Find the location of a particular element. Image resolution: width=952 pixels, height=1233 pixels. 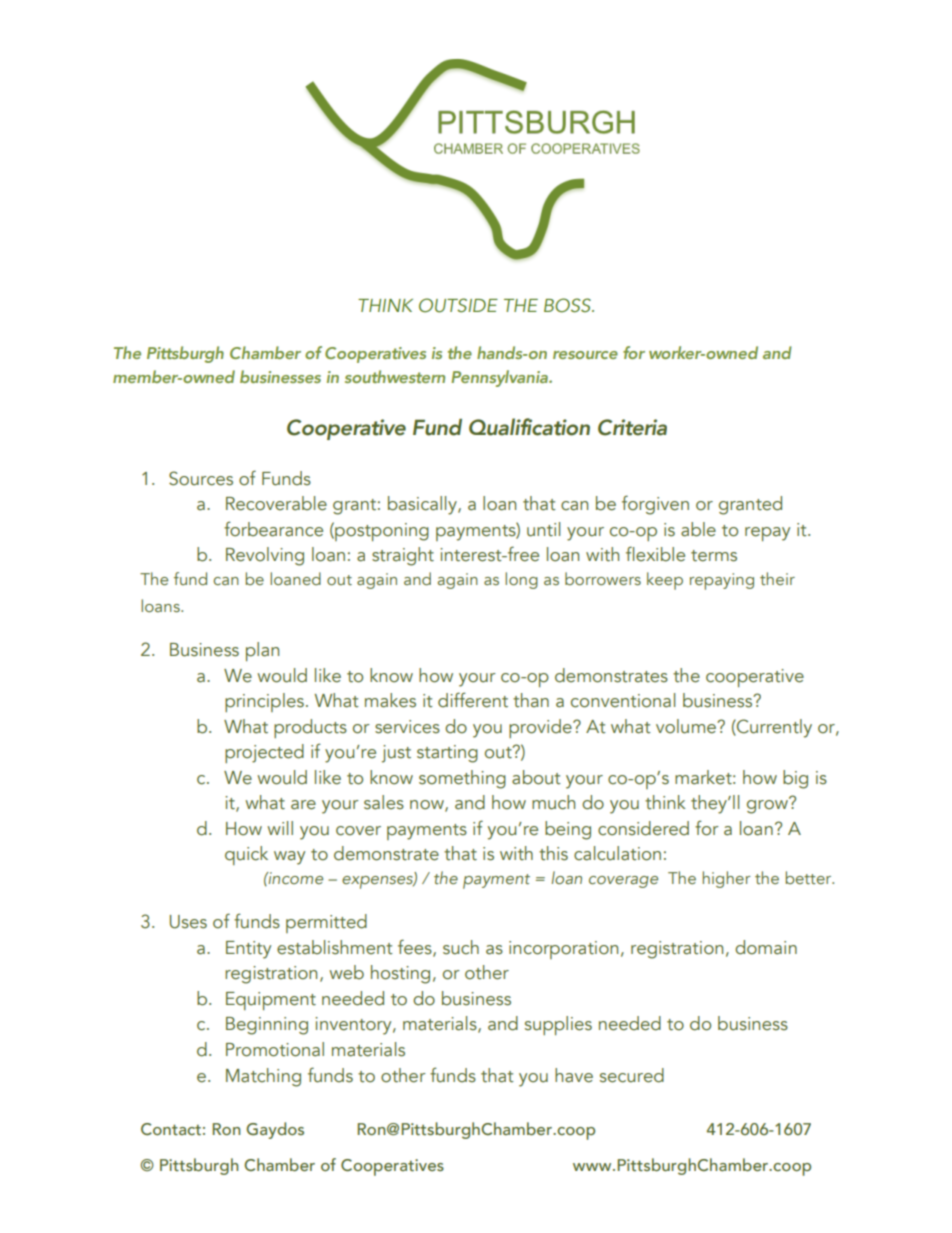

Sources is located at coordinates (201, 478).
